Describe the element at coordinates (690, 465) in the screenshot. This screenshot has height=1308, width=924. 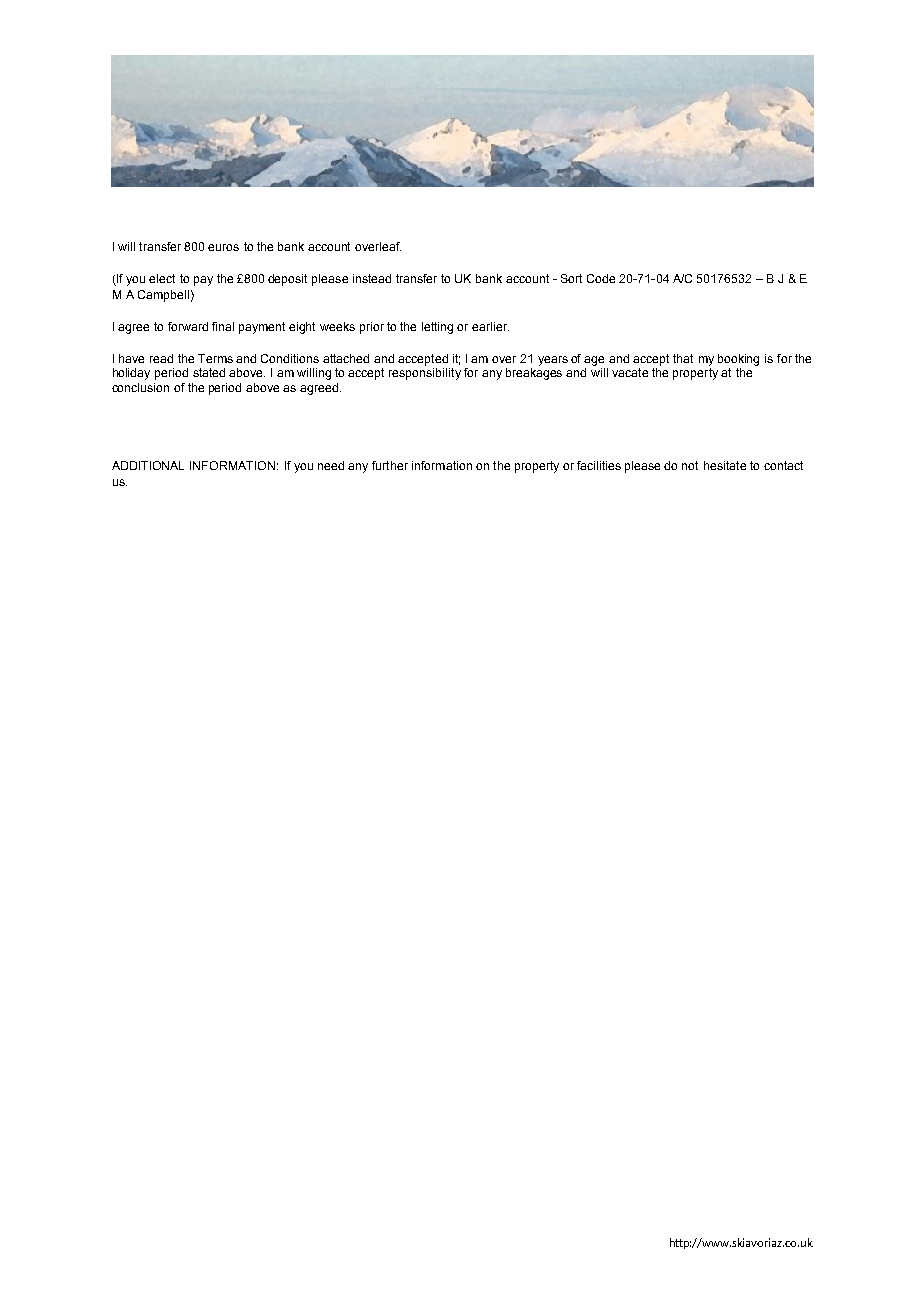
I see `not` at that location.
